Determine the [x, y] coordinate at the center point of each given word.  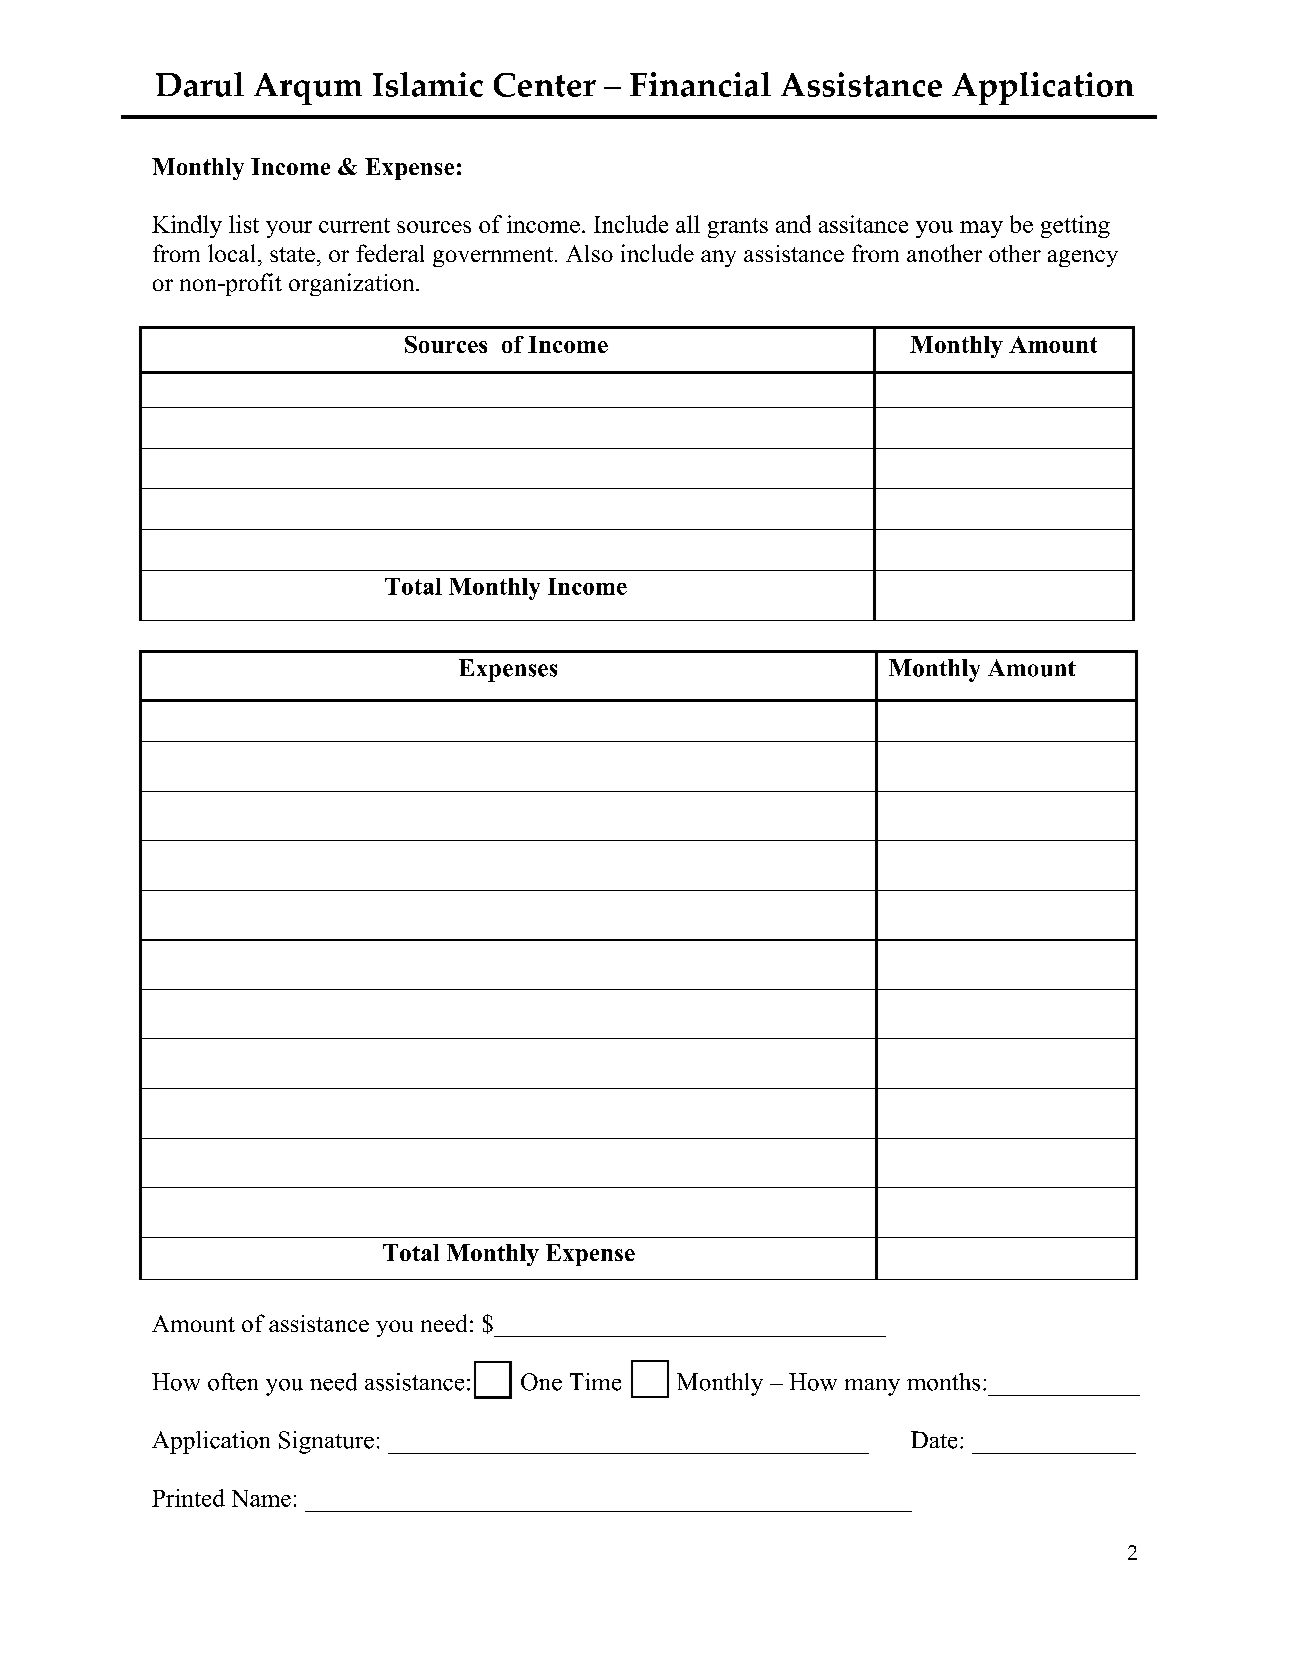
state [292, 254]
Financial [700, 84]
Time [595, 1382]
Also [589, 253]
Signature [326, 1442]
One [541, 1382]
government [493, 257]
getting [1075, 226]
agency [1083, 258]
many [872, 1387]
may [981, 229]
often [233, 1382]
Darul [200, 84]
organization [353, 284]
